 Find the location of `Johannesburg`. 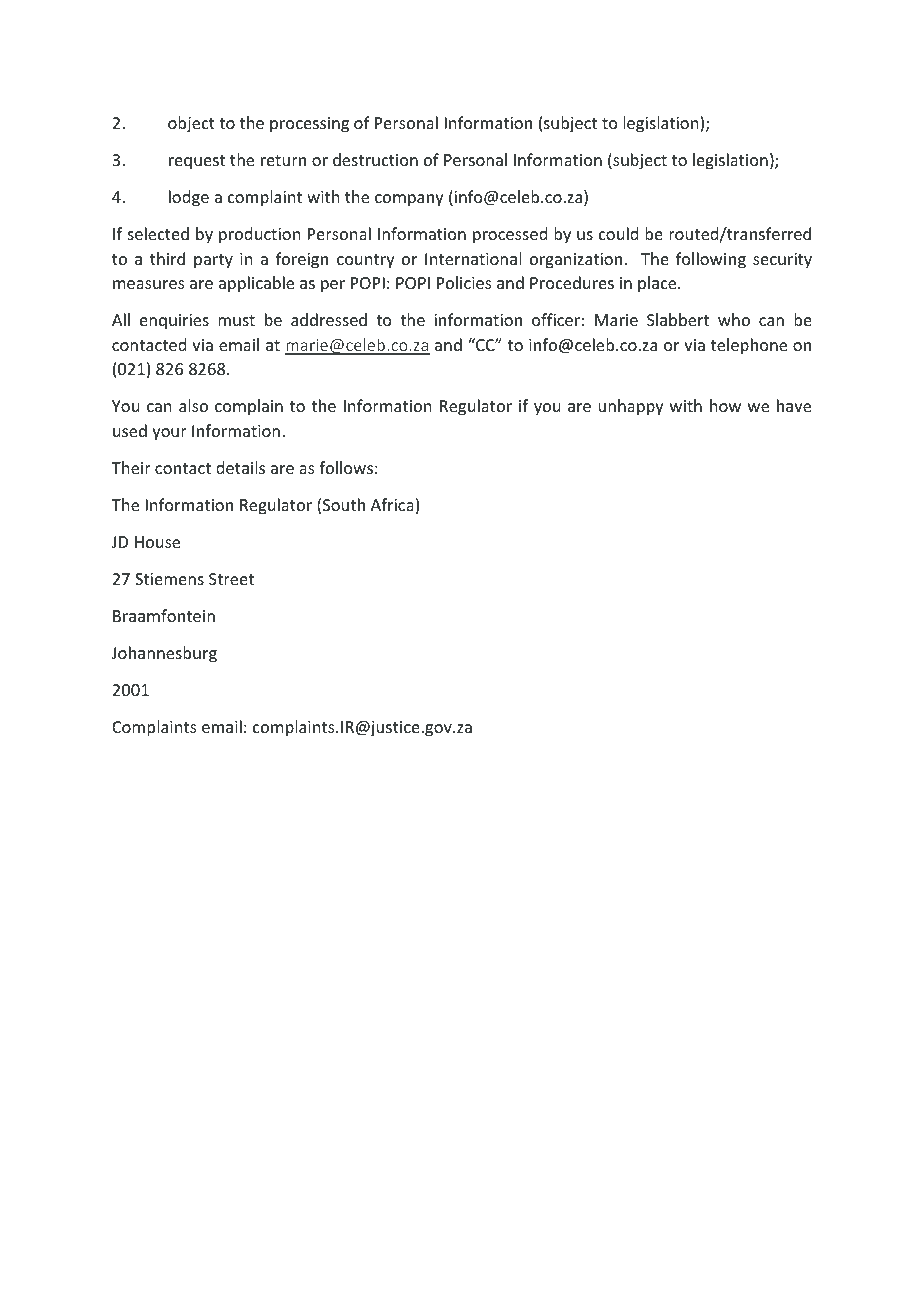

Johannesburg is located at coordinates (164, 654).
